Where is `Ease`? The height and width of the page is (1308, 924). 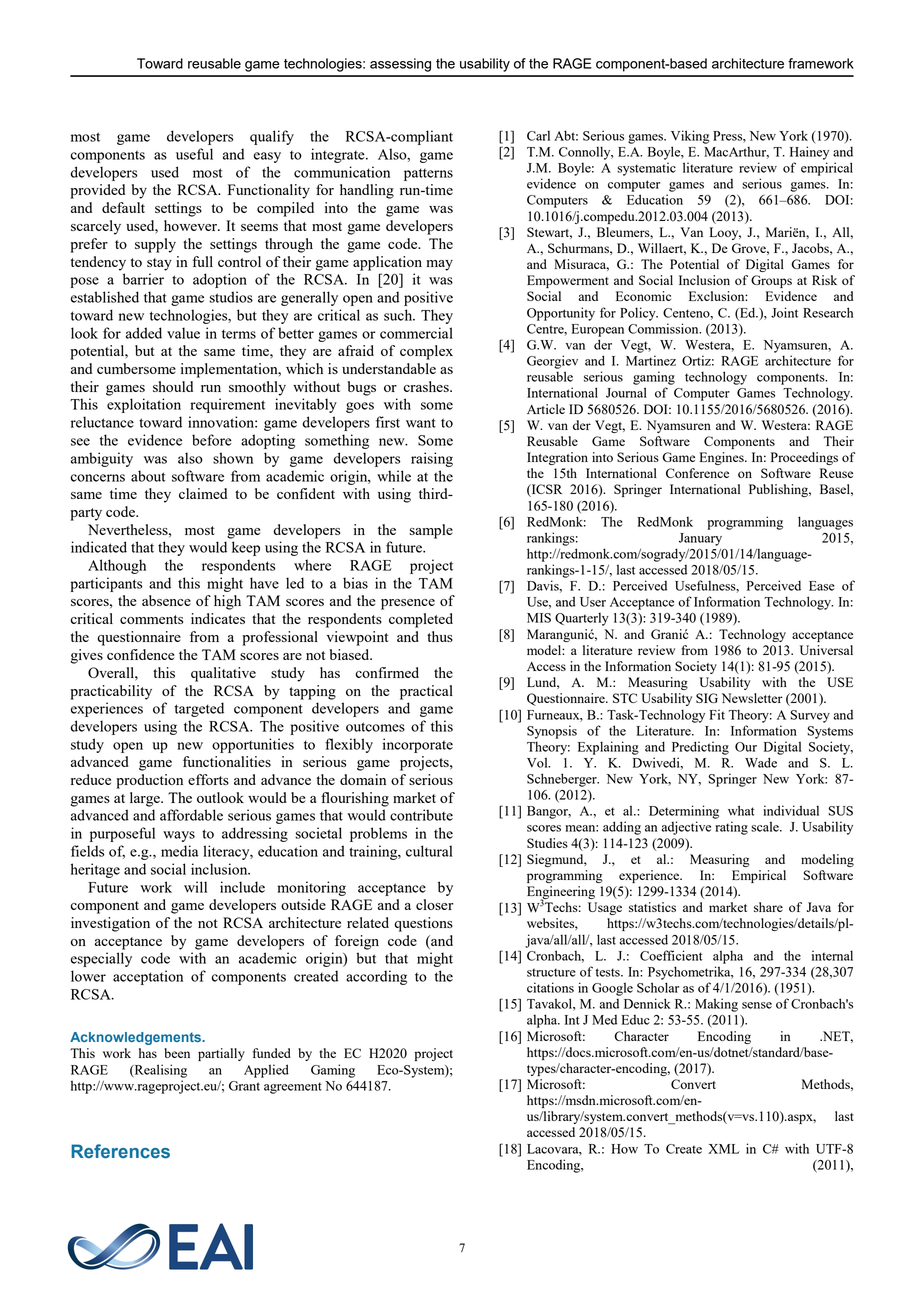 Ease is located at coordinates (822, 586).
